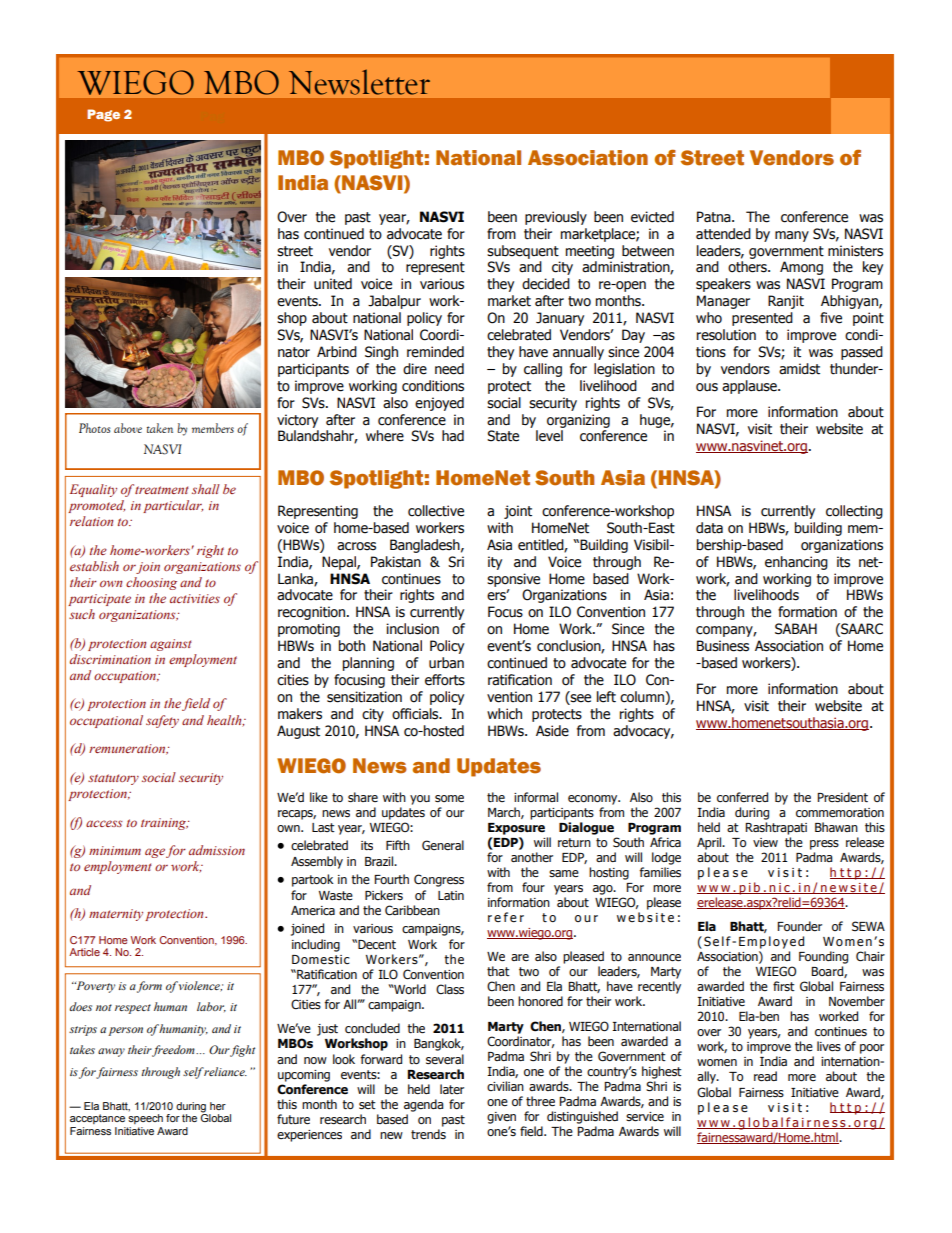 The width and height of the screenshot is (952, 1233). Describe the element at coordinates (796, 629) in the screenshot. I see `SABAH` at that location.
